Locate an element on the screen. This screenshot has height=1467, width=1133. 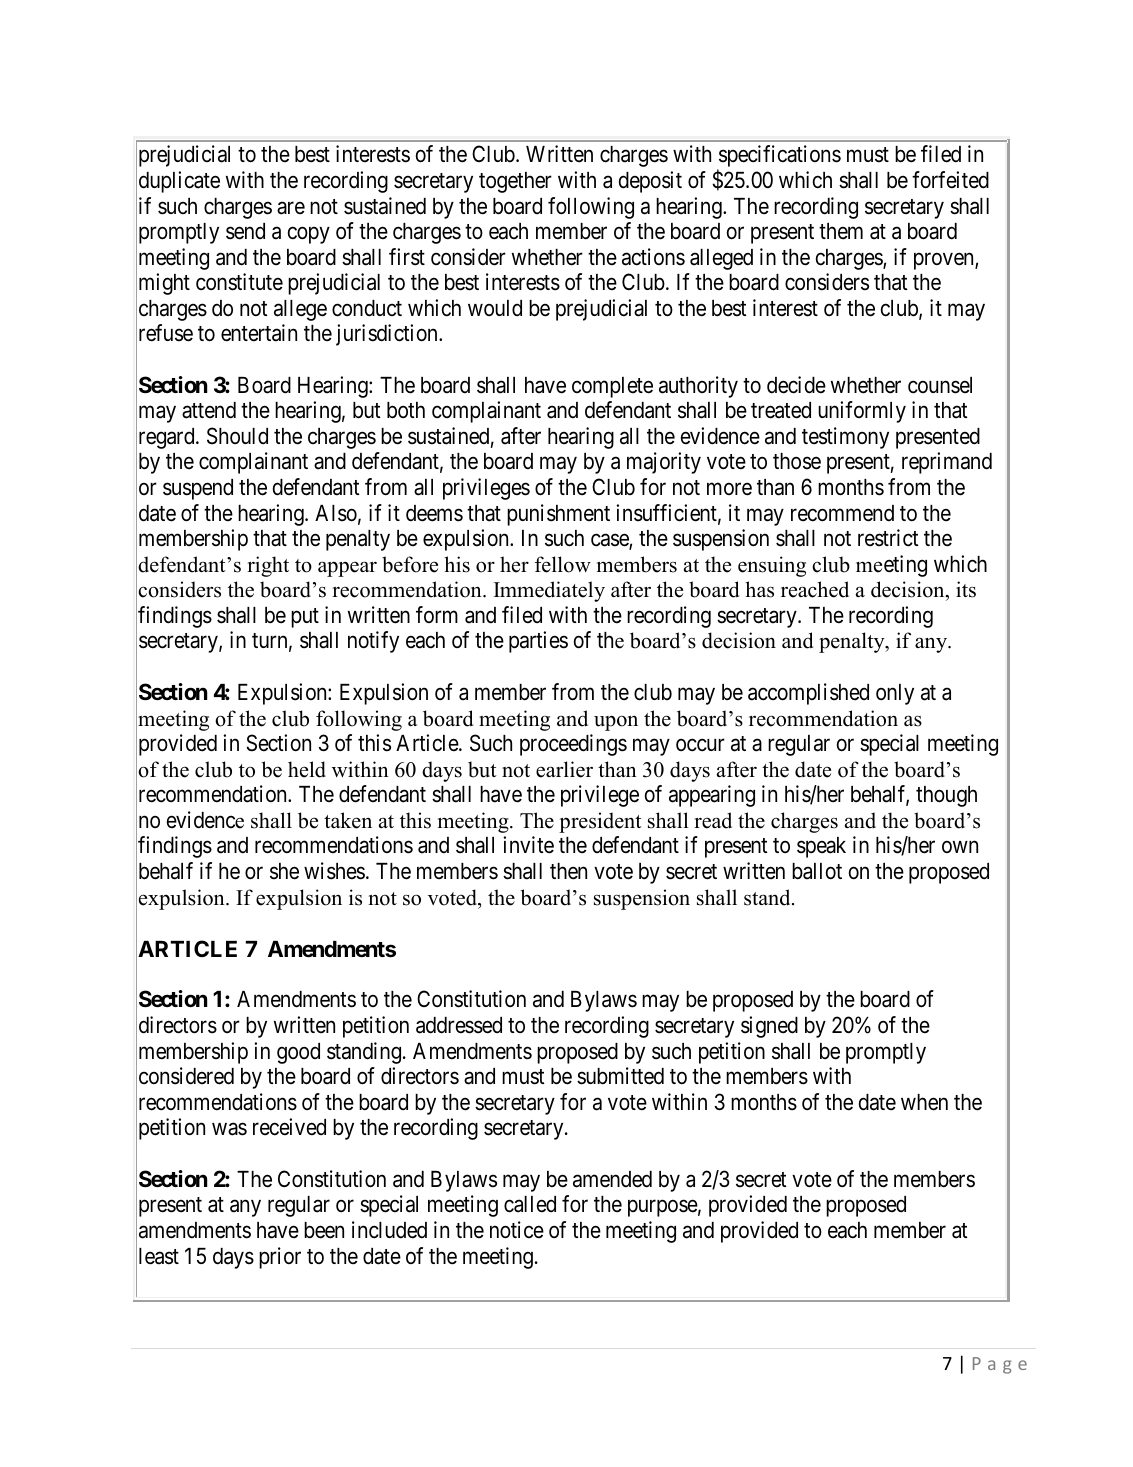
put is located at coordinates (305, 618).
